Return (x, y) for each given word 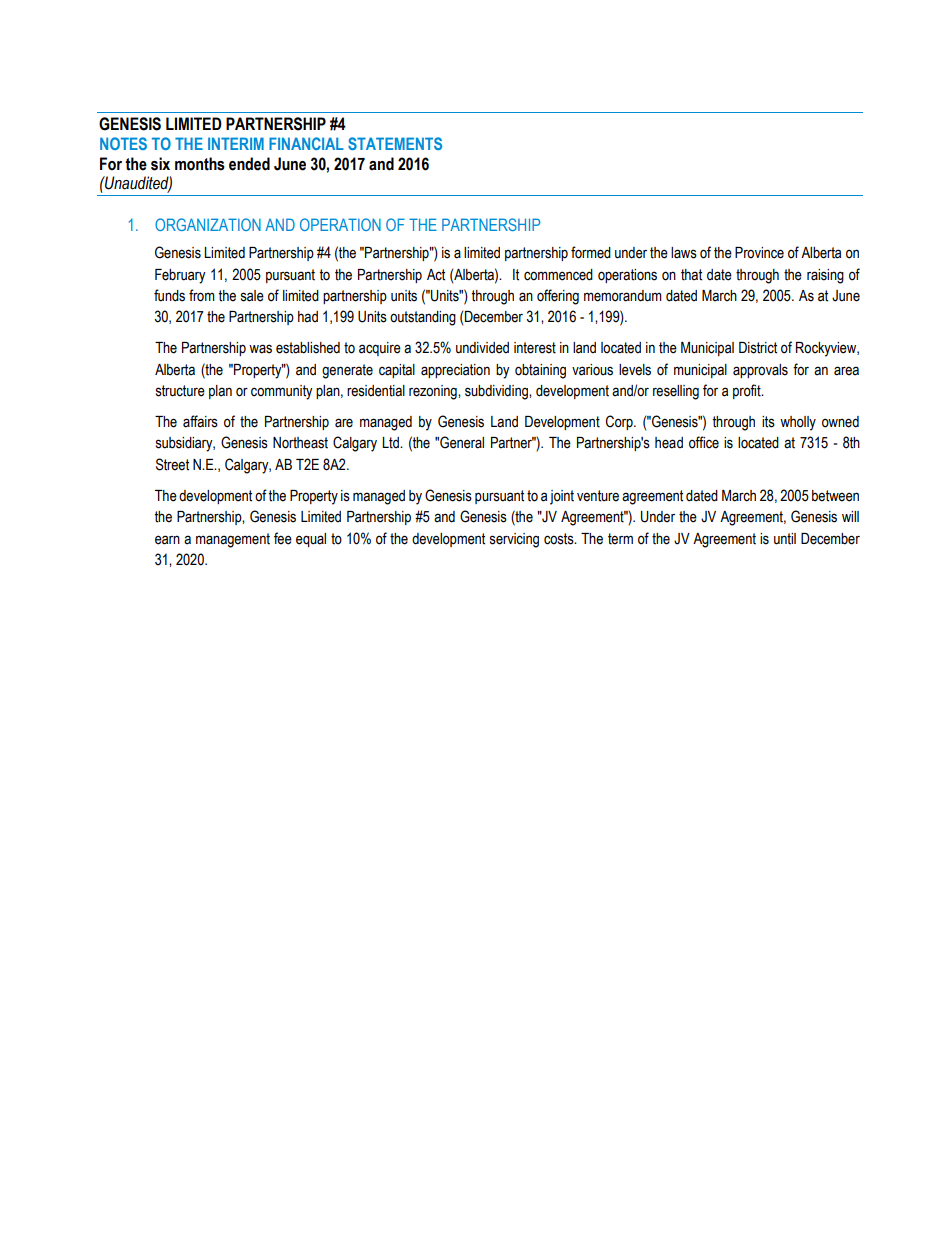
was (260, 349)
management (233, 540)
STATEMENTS (395, 143)
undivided (482, 348)
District (758, 348)
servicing (514, 540)
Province (759, 253)
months (200, 164)
